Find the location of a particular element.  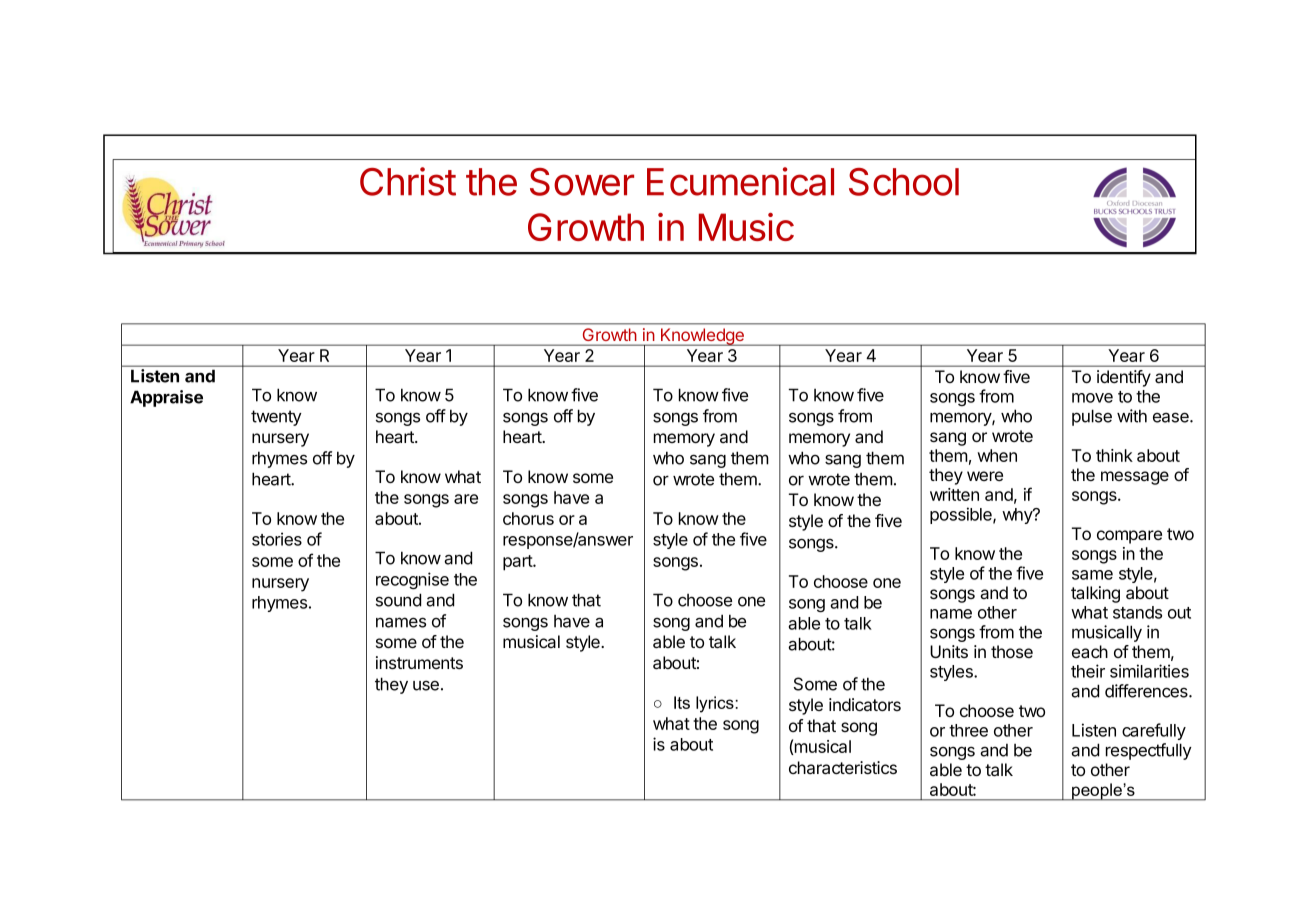

pulse is located at coordinates (1092, 417).
